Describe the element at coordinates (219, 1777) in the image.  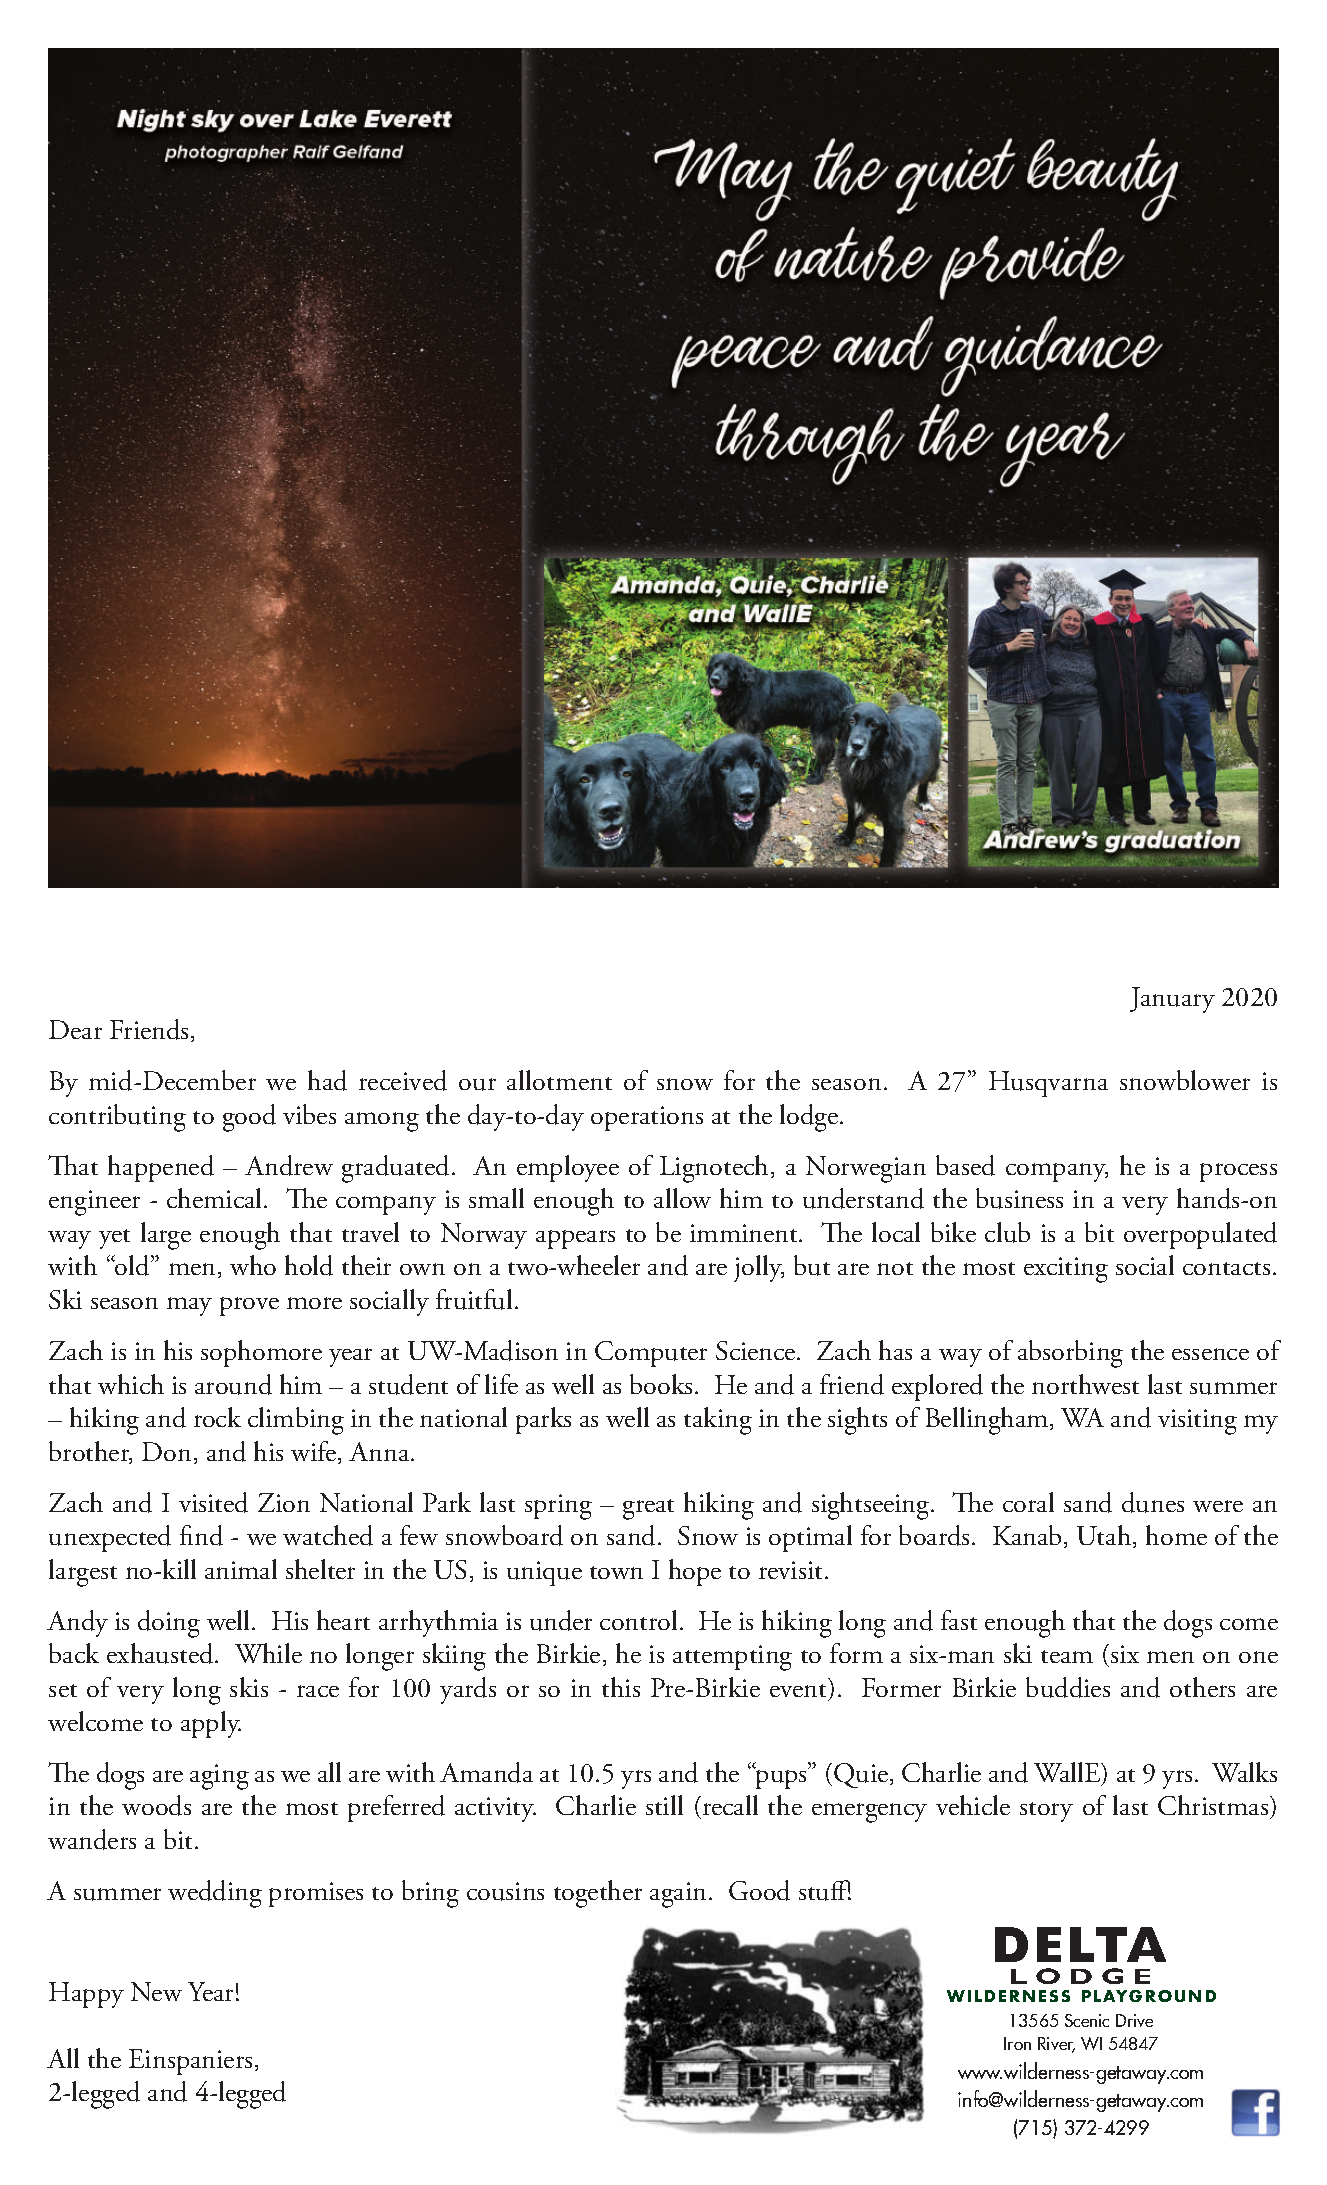
I see `aging` at that location.
